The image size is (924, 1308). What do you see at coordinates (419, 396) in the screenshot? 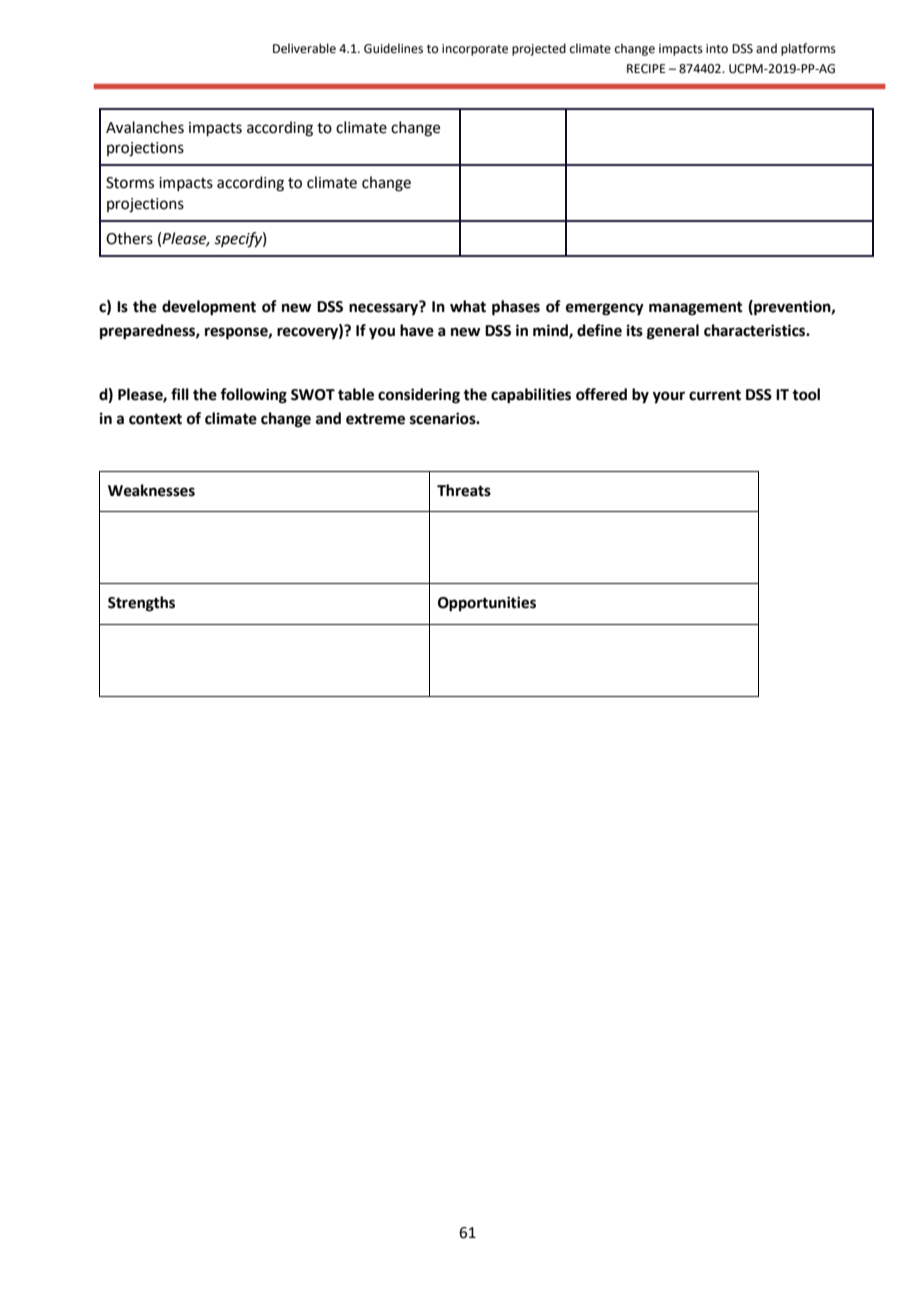
I see `considering` at bounding box center [419, 396].
